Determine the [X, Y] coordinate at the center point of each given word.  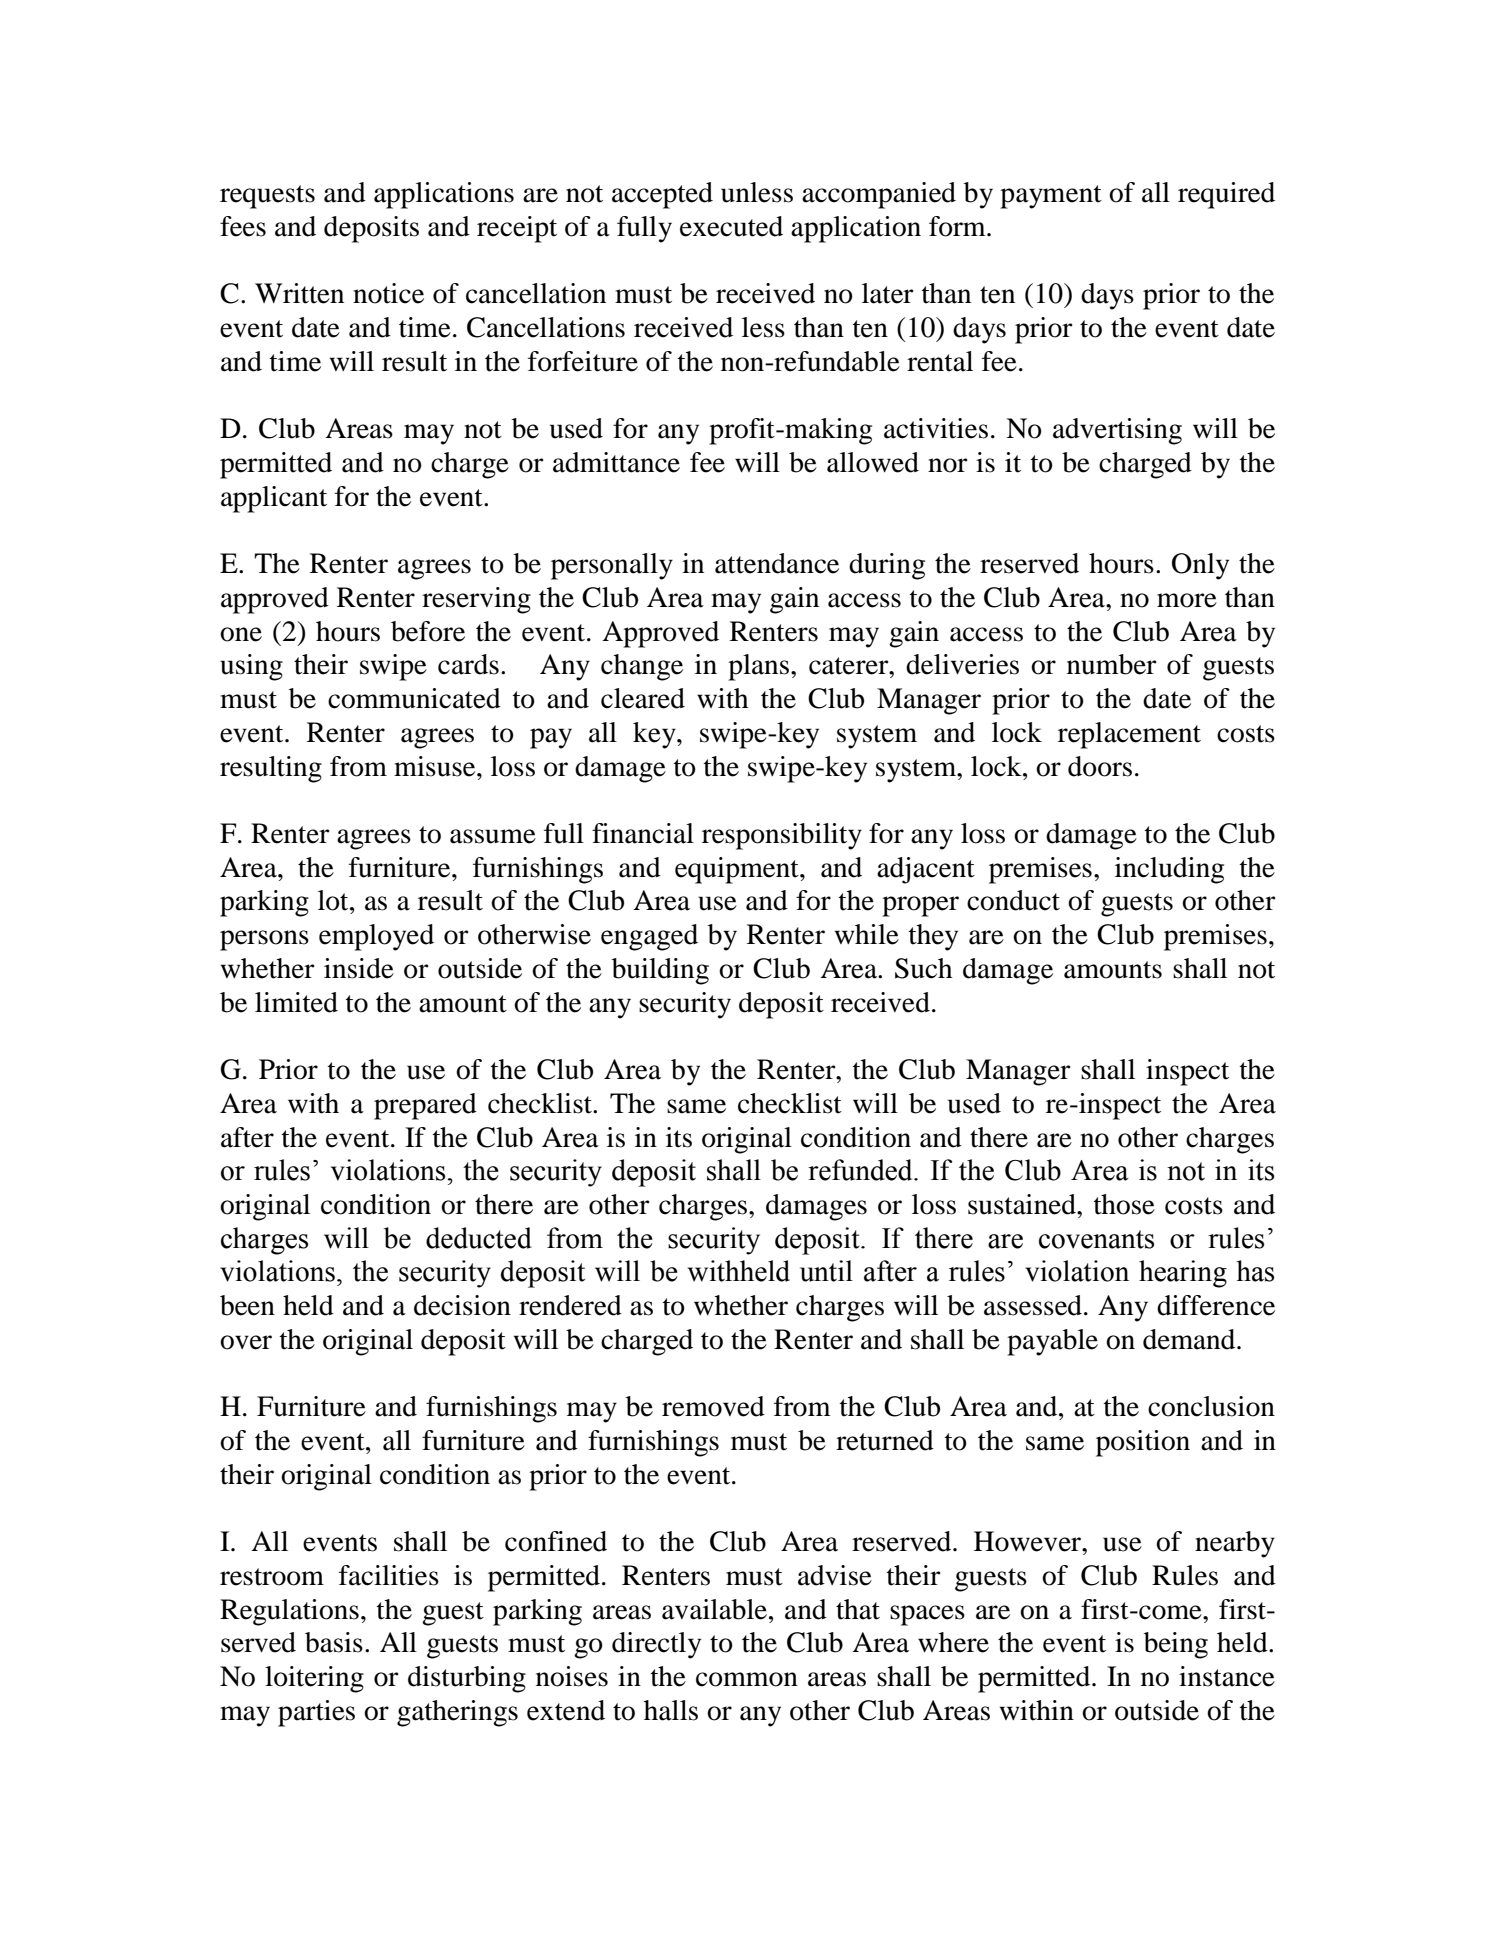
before [428, 631]
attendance [777, 563]
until [826, 1271]
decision [462, 1305]
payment [1051, 197]
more [1187, 600]
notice [388, 293]
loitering [314, 1679]
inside [359, 968]
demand [1190, 1339]
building [660, 971]
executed [731, 226]
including [1169, 870]
